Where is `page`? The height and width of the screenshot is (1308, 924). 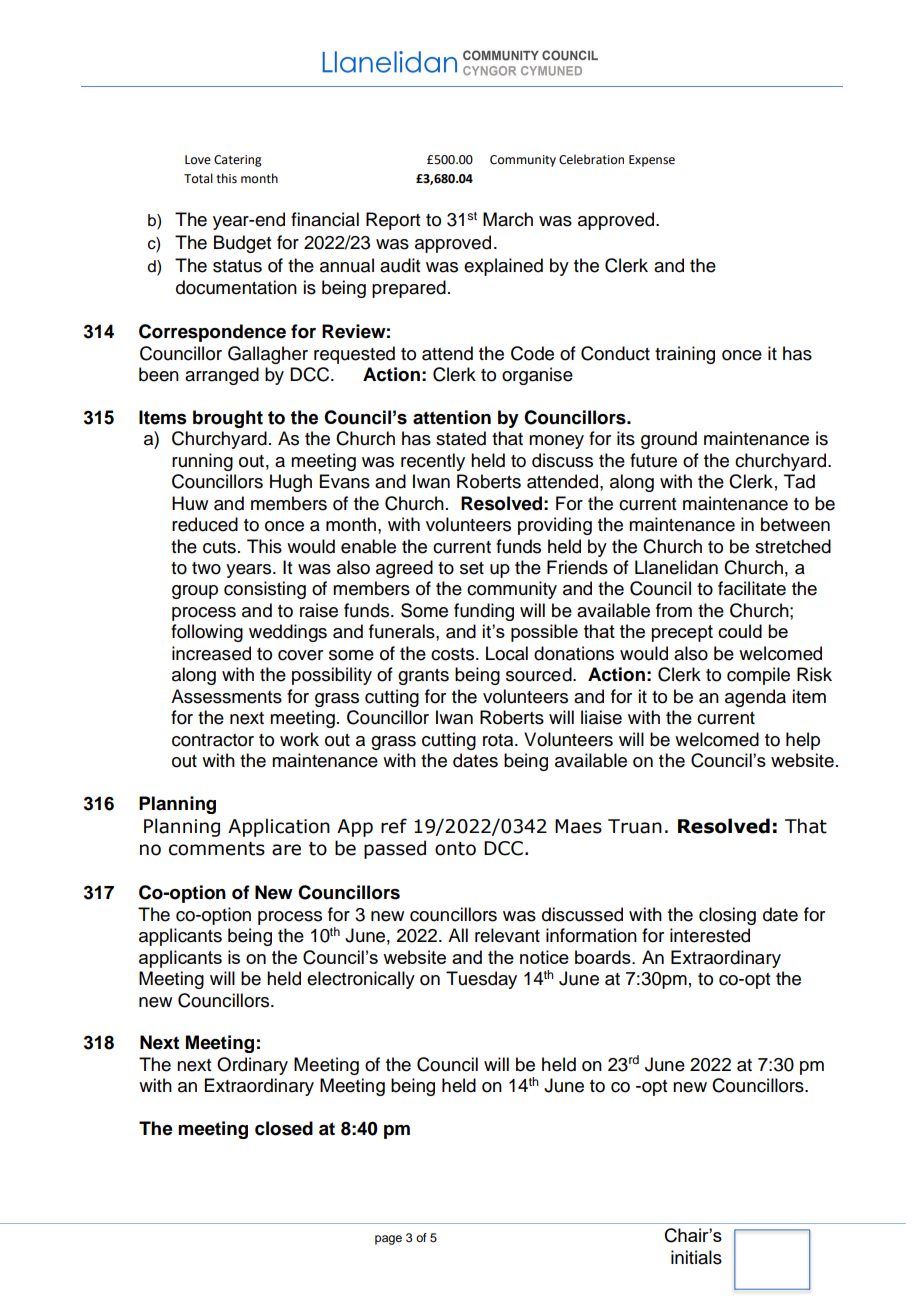
page is located at coordinates (388, 1240).
